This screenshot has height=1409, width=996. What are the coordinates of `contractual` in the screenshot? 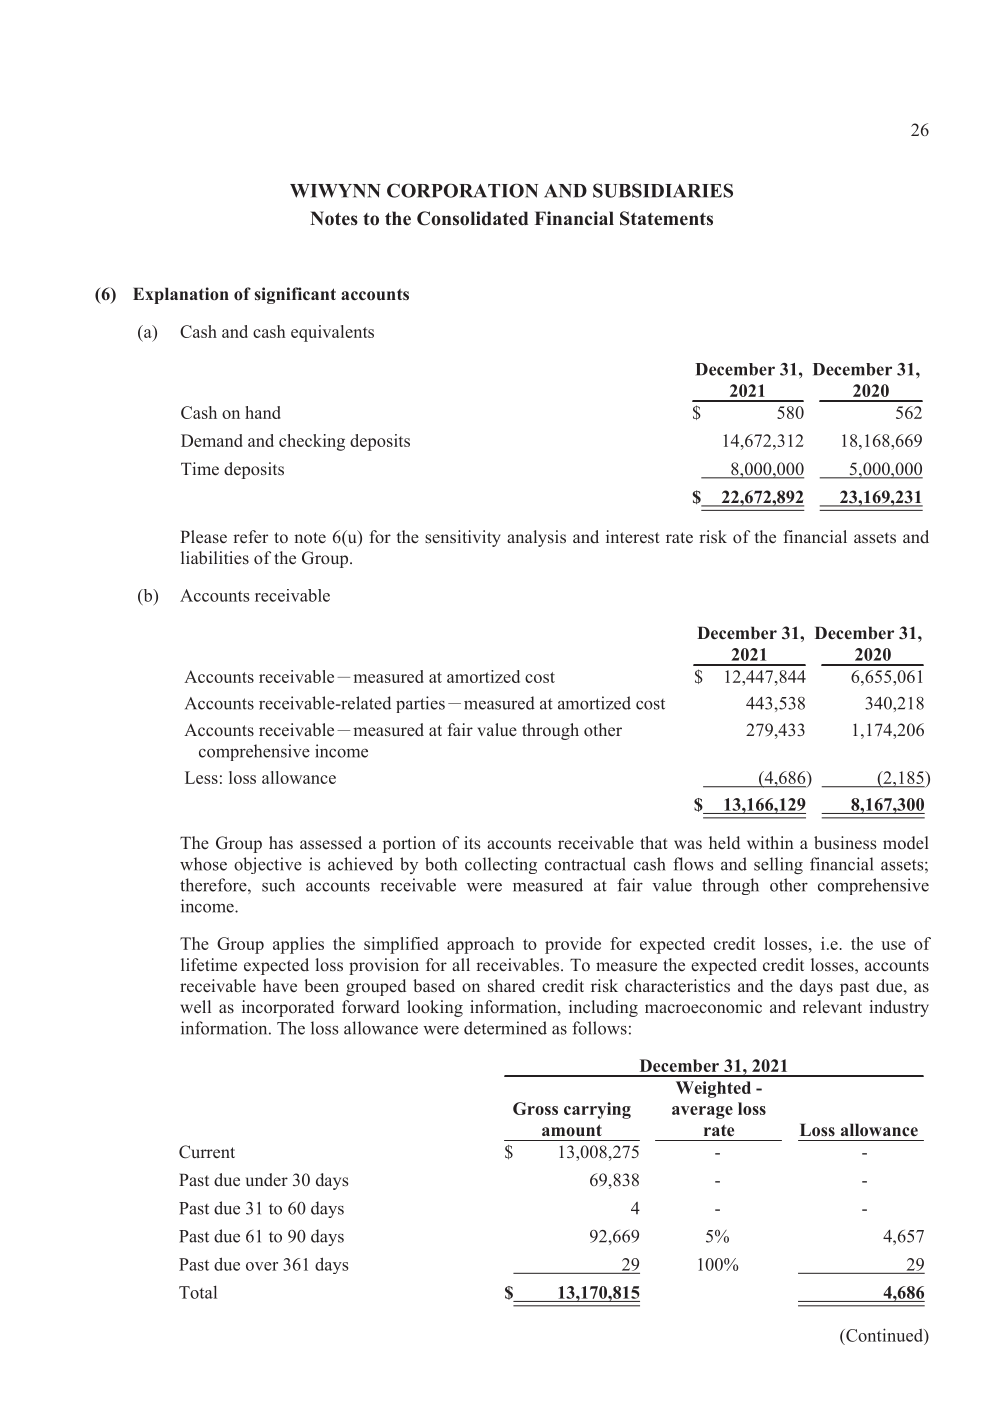 It's located at (585, 864).
